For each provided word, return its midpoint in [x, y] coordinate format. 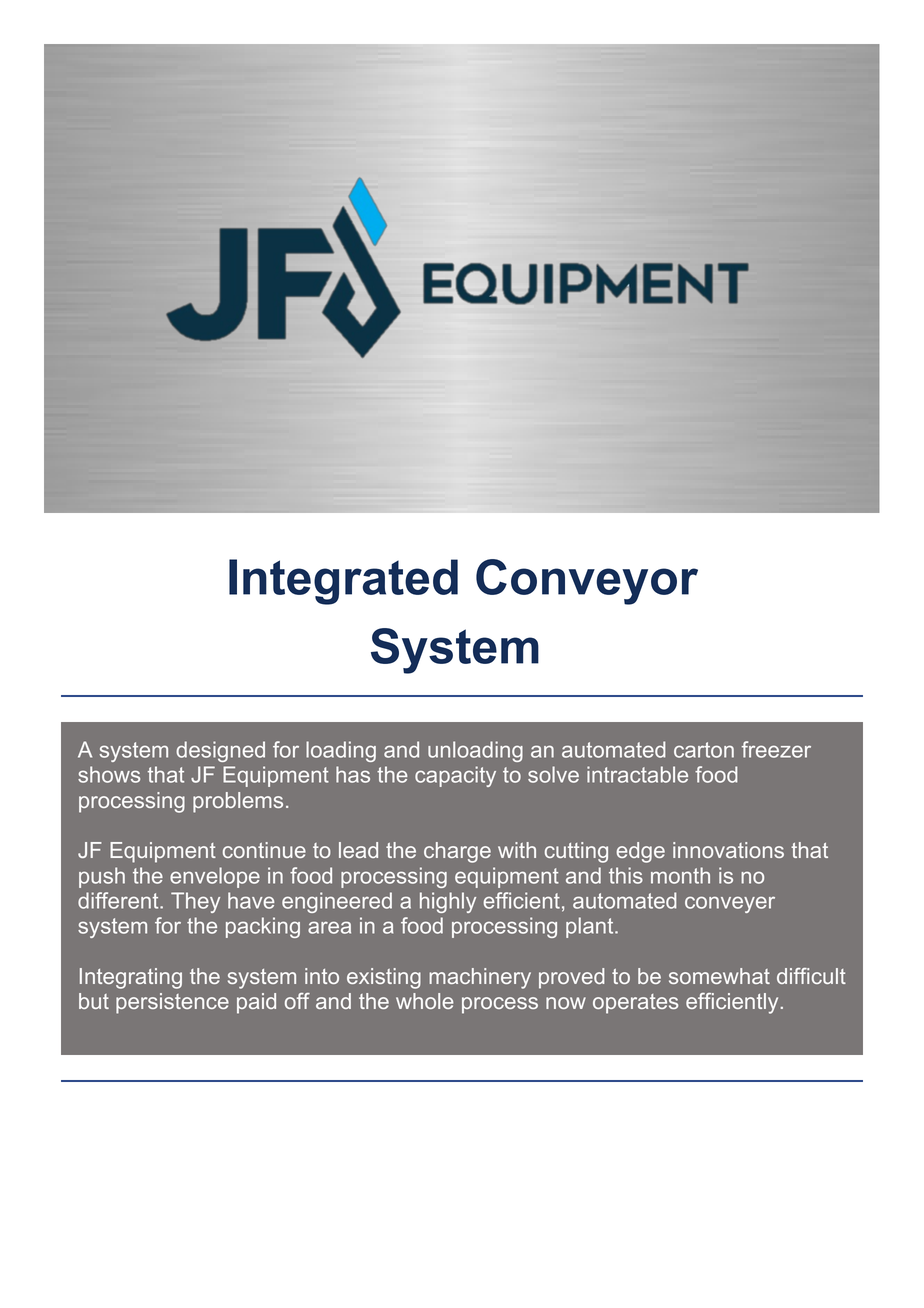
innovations [728, 850]
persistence [172, 1003]
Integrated [343, 582]
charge [457, 852]
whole [425, 1001]
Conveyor [587, 582]
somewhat [719, 976]
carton [704, 750]
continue [264, 850]
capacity [455, 776]
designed [220, 751]
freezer [776, 749]
